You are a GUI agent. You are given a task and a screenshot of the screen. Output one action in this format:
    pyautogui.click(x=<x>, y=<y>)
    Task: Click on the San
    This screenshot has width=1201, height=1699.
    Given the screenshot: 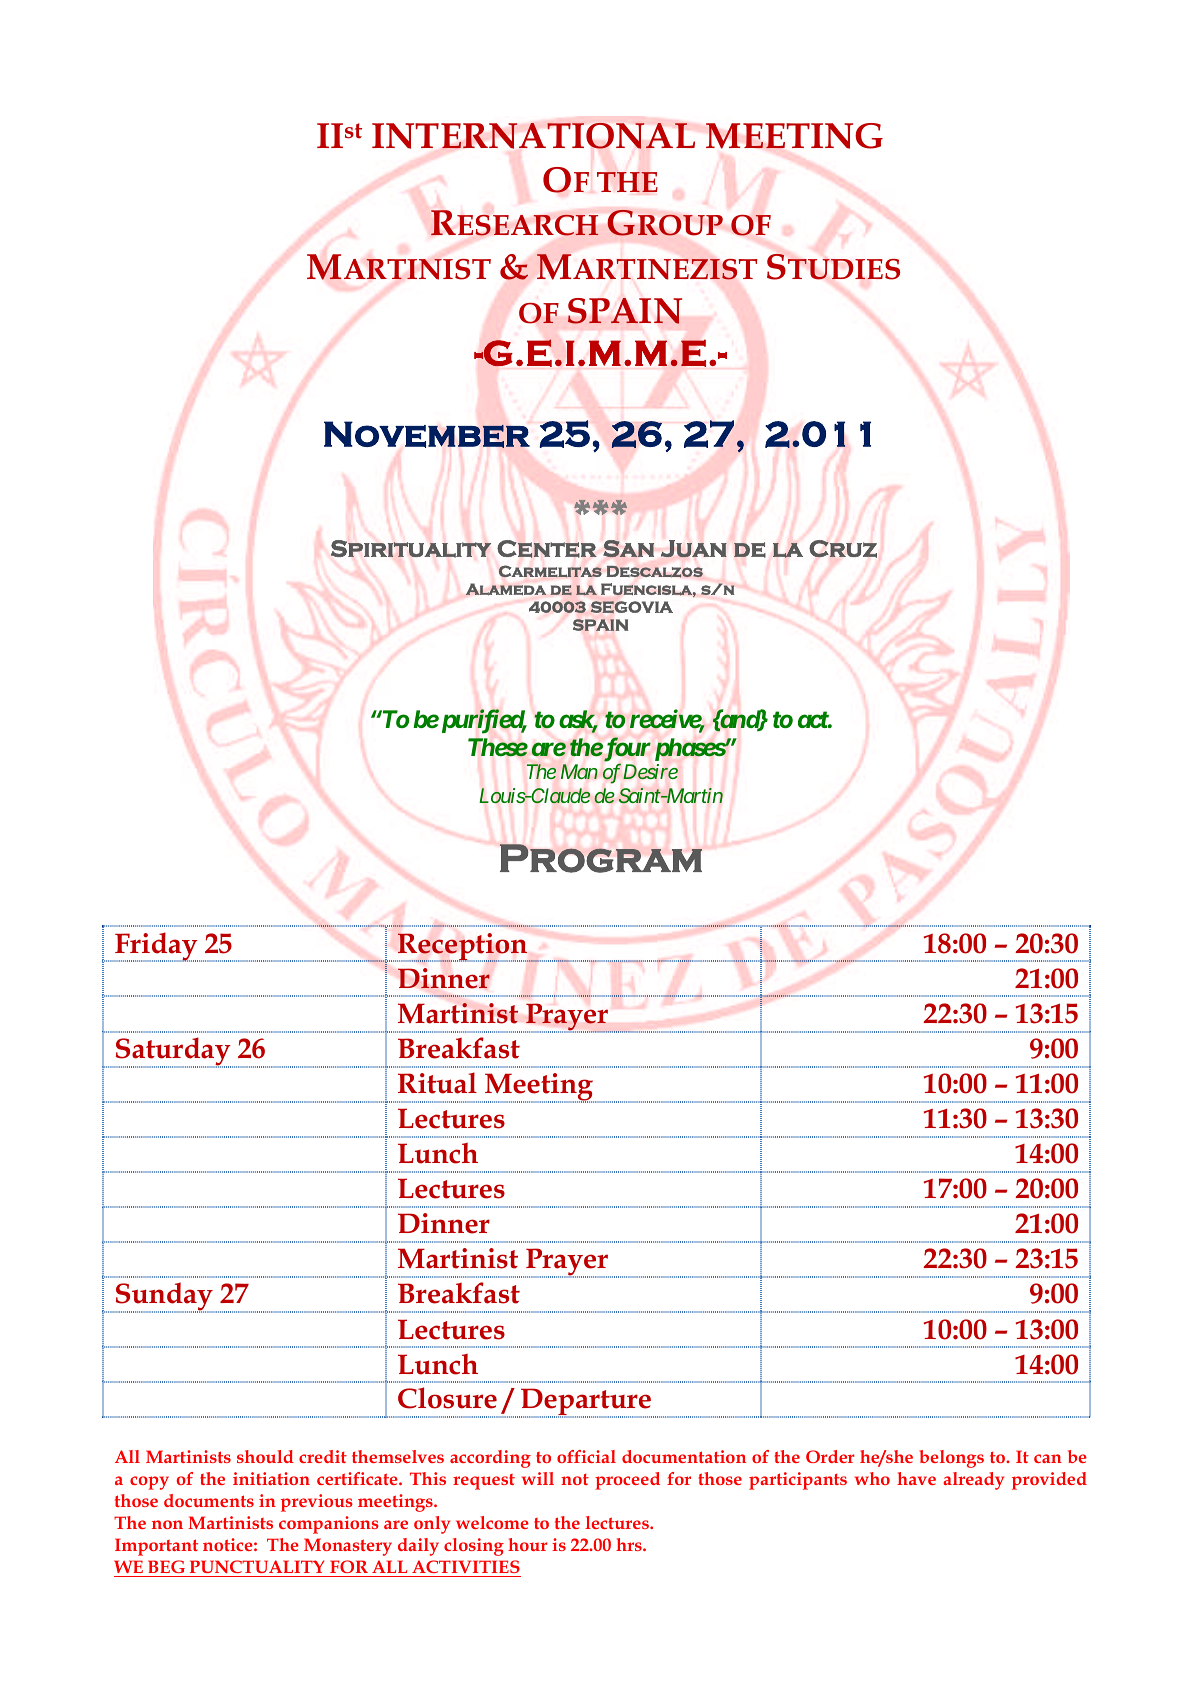 What is the action you would take?
    pyautogui.click(x=628, y=548)
